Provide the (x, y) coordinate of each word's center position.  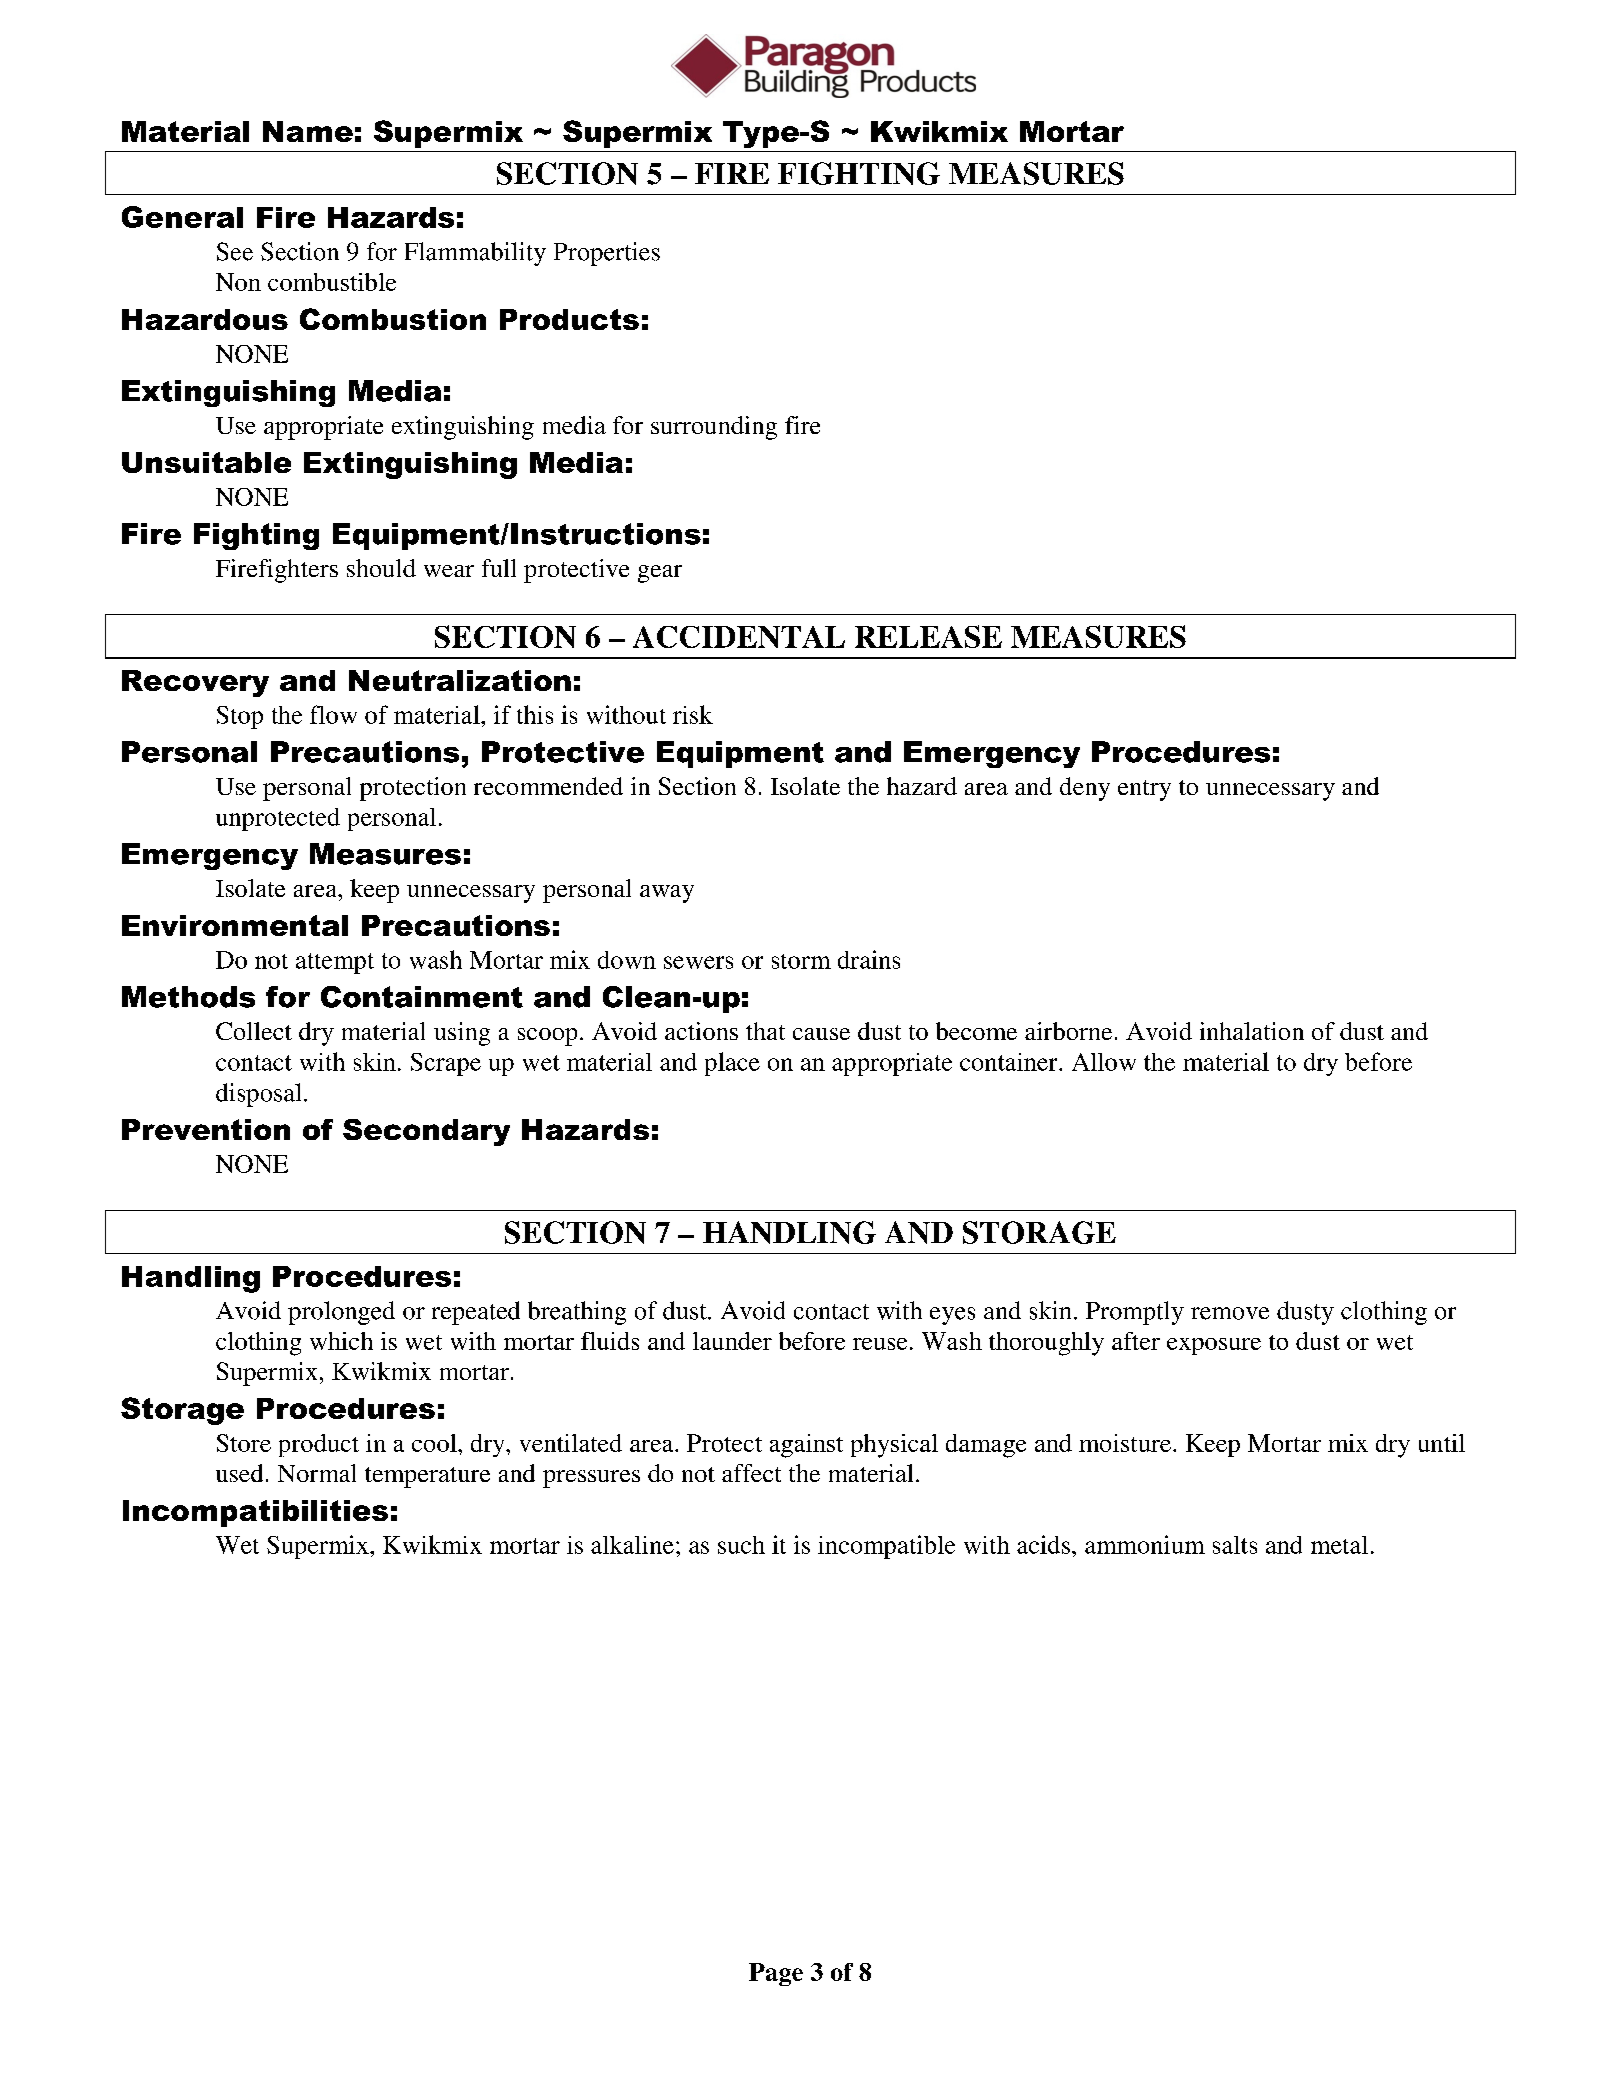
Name (308, 131)
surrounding (714, 428)
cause (821, 1034)
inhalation (1252, 1031)
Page (776, 1974)
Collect (254, 1031)
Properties (607, 254)
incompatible (886, 1547)
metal (1339, 1545)
